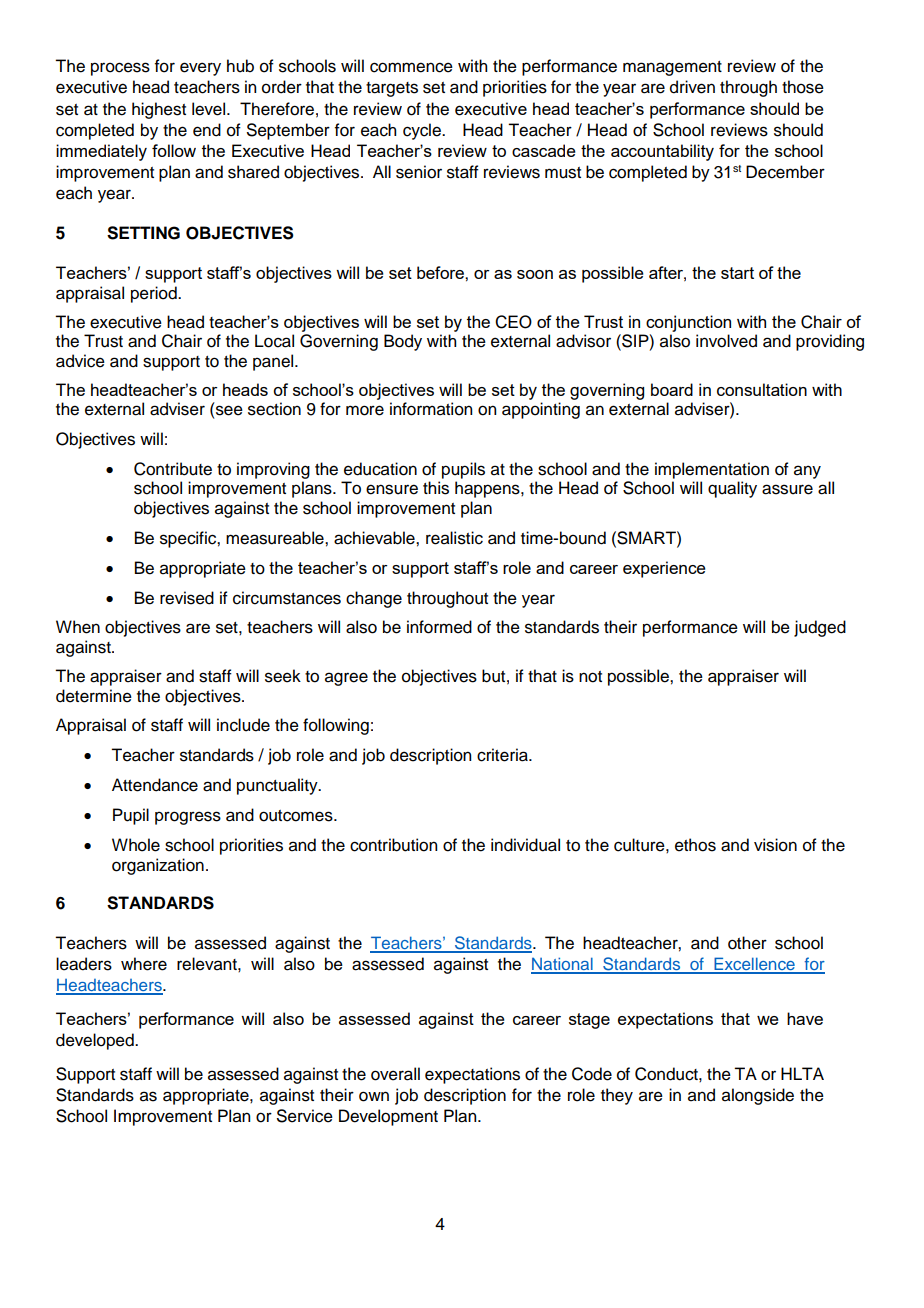 The width and height of the screenshot is (924, 1308). I want to click on overall, so click(395, 1074).
